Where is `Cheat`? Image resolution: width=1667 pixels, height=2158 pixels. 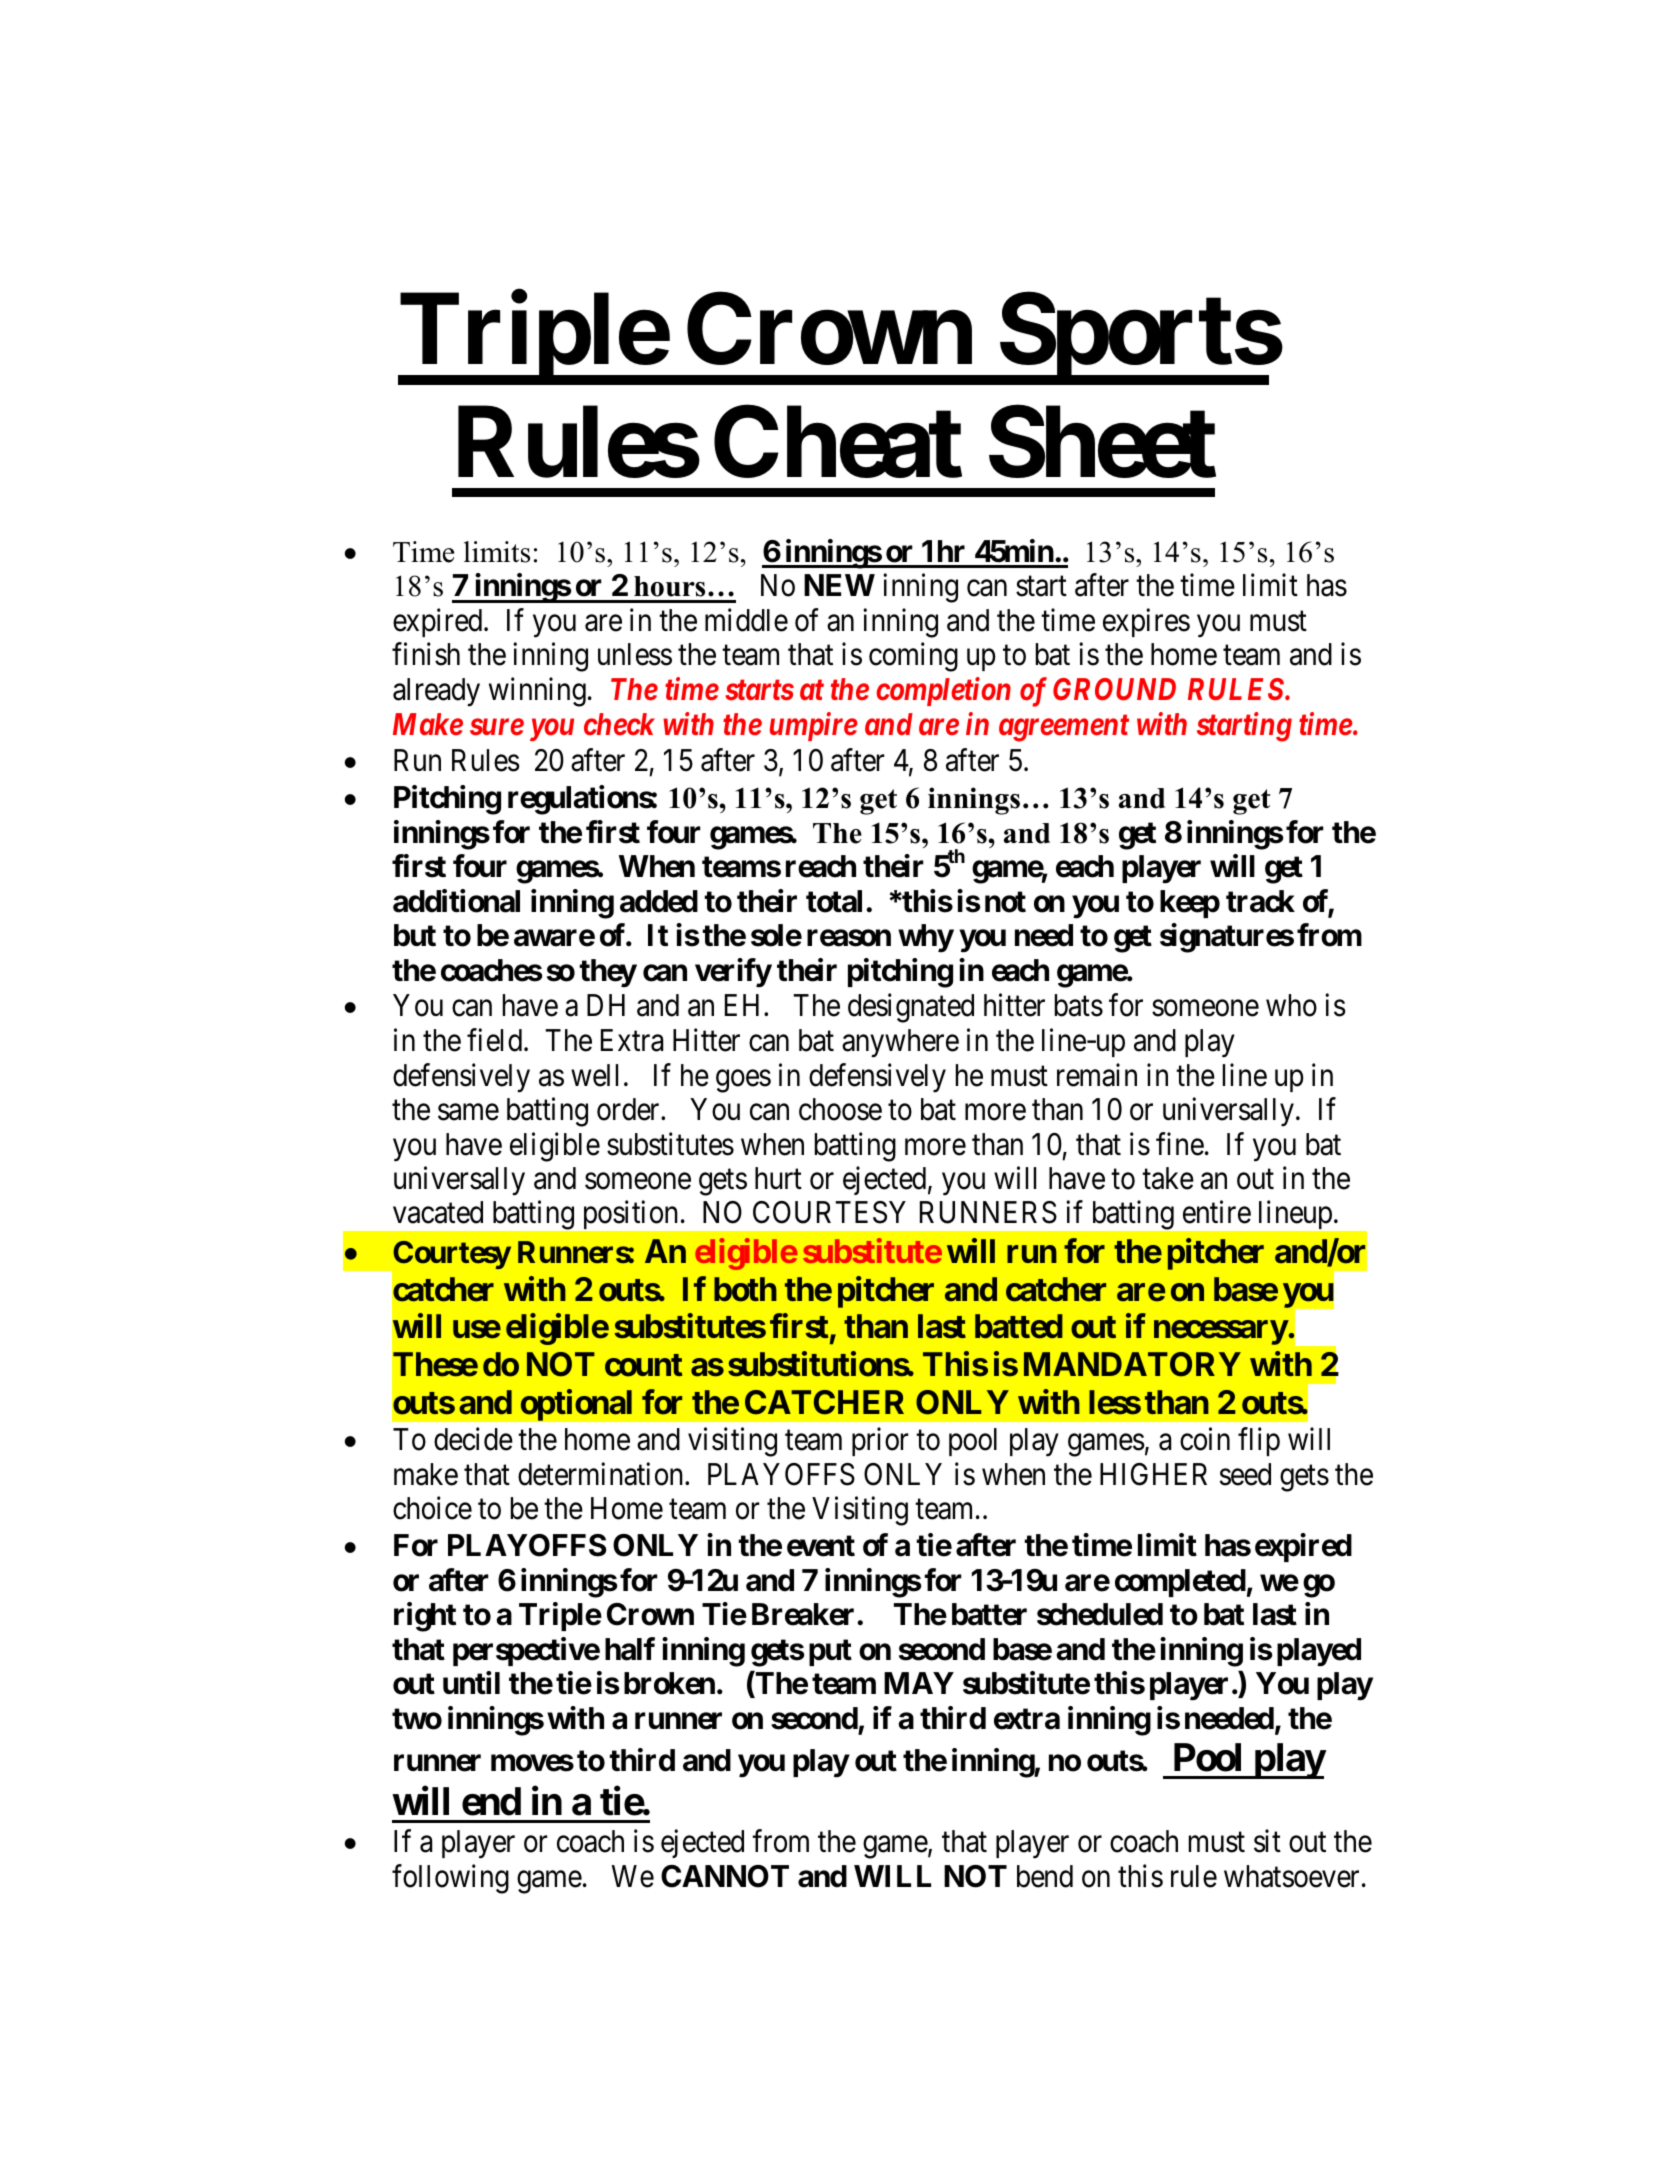
Cheat is located at coordinates (838, 442).
